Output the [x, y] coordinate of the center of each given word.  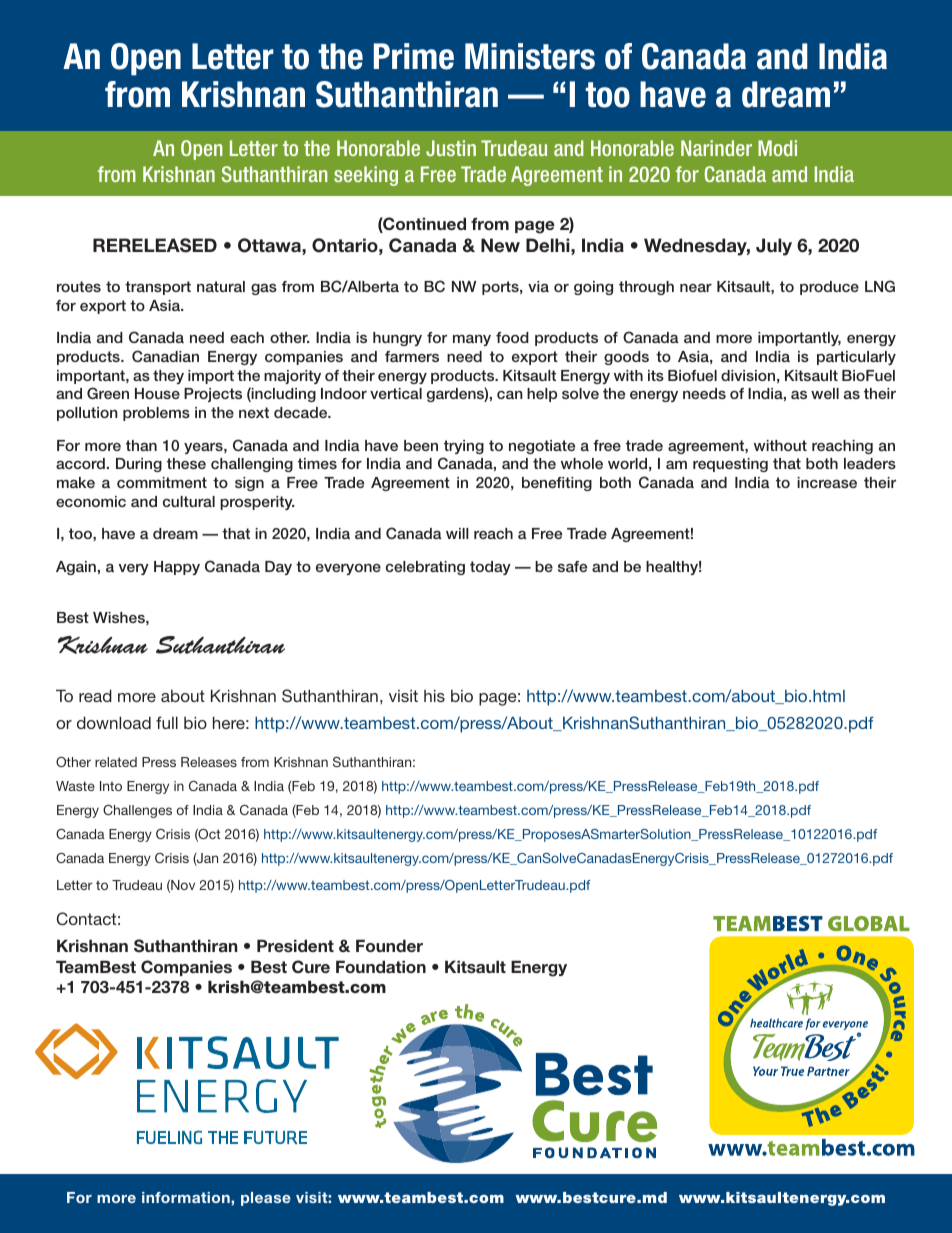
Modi [777, 148]
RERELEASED [155, 245]
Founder [389, 945]
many [472, 340]
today [490, 568]
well [825, 393]
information [187, 1197]
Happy [177, 568]
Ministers [530, 56]
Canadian [165, 356]
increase [827, 482]
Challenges [137, 811]
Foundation [381, 966]
